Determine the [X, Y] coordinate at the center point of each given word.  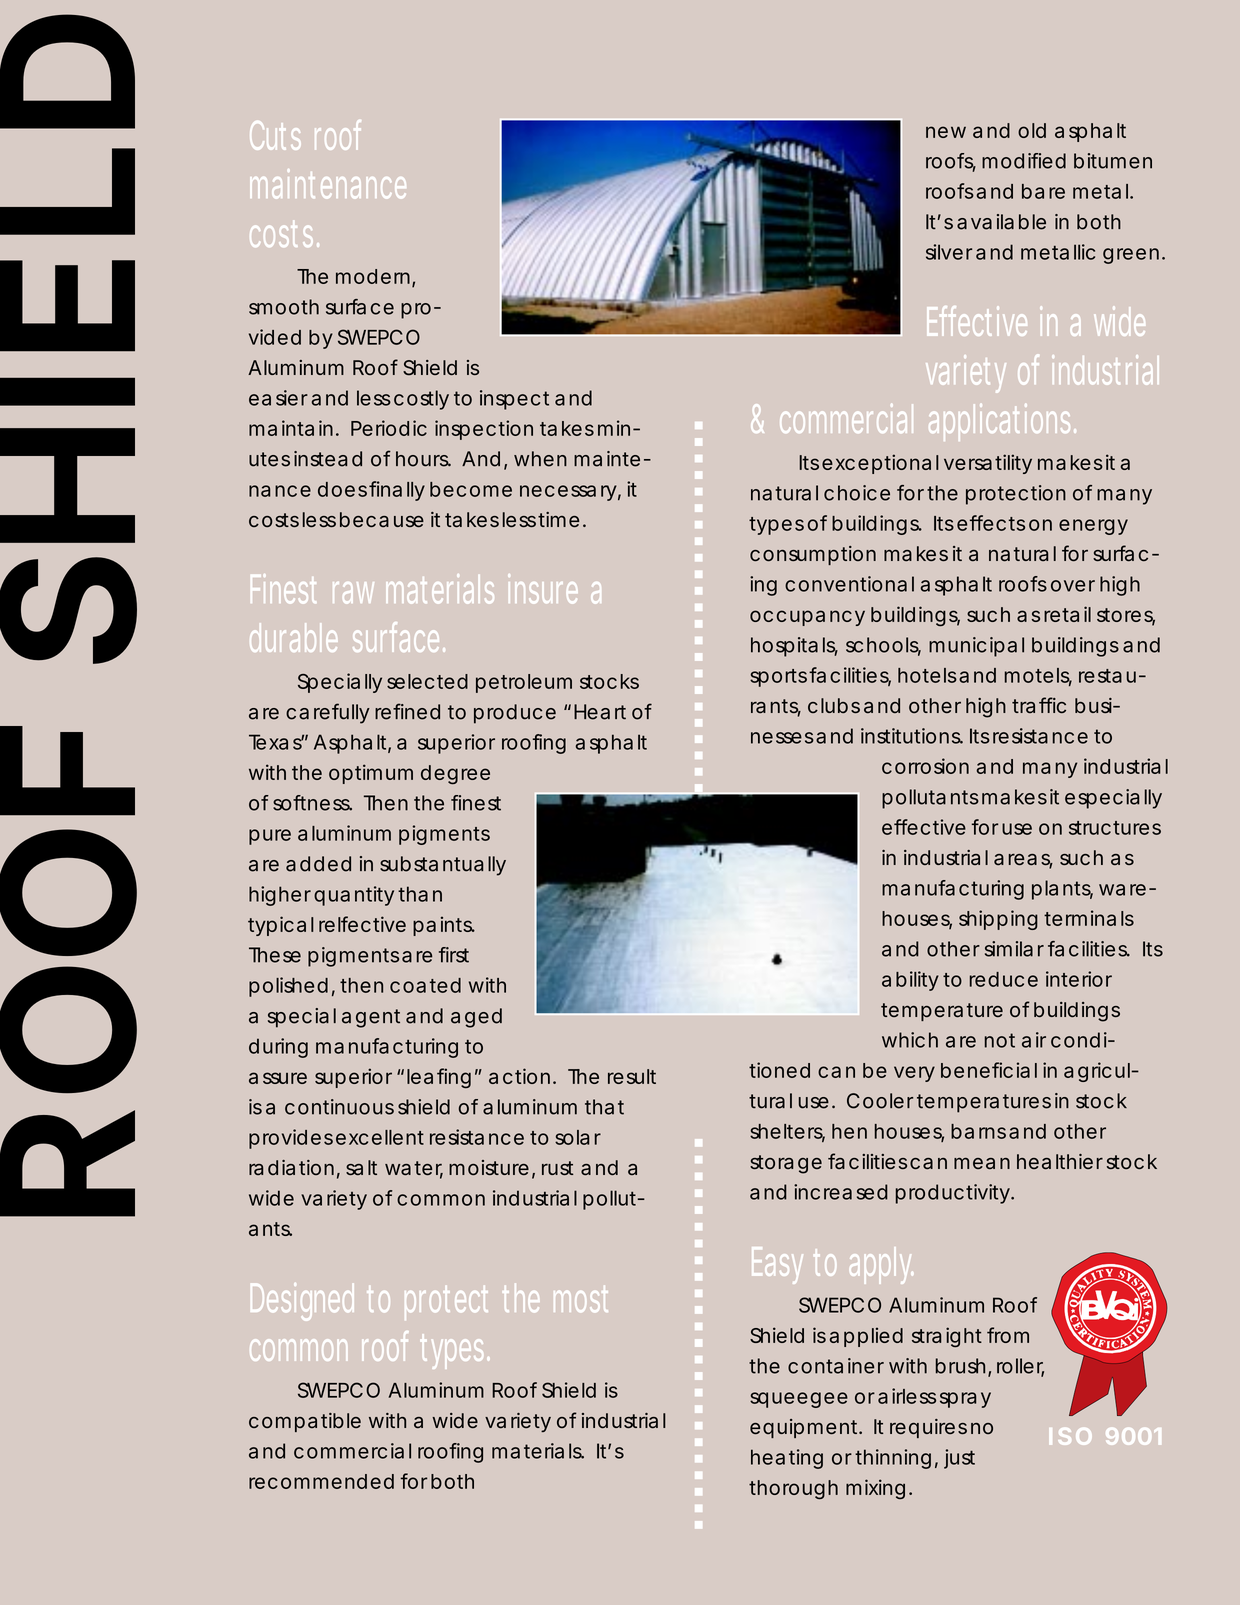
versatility [988, 464]
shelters [787, 1132]
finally [397, 491]
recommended [321, 1481]
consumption [813, 555]
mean [982, 1163]
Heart [600, 712]
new [946, 132]
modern [374, 277]
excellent [380, 1137]
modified [1024, 161]
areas [1023, 861]
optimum [371, 774]
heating [787, 1459]
